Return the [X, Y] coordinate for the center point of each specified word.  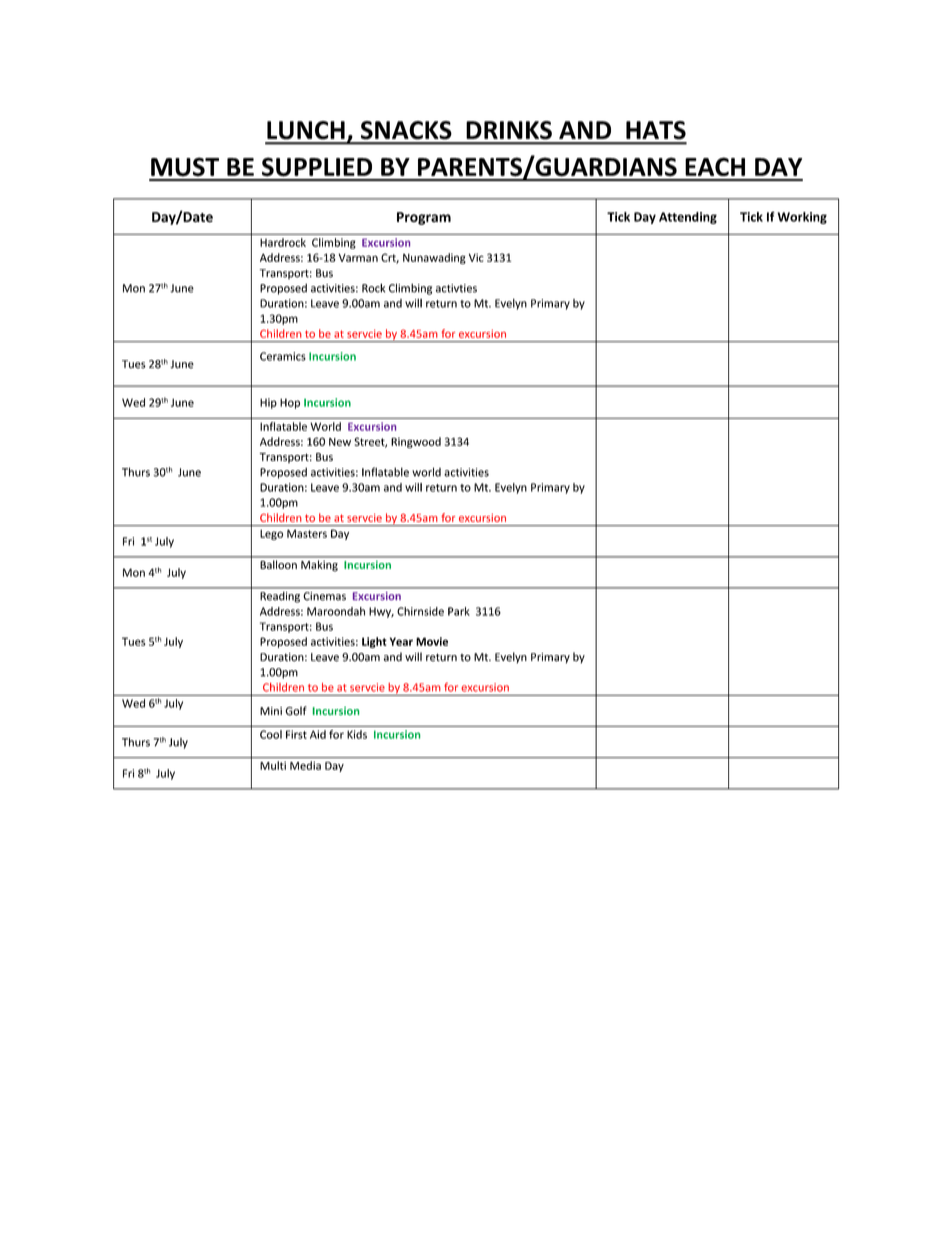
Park [459, 611]
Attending [688, 218]
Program [424, 218]
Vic [476, 257]
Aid [318, 734]
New [340, 442]
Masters [307, 534]
